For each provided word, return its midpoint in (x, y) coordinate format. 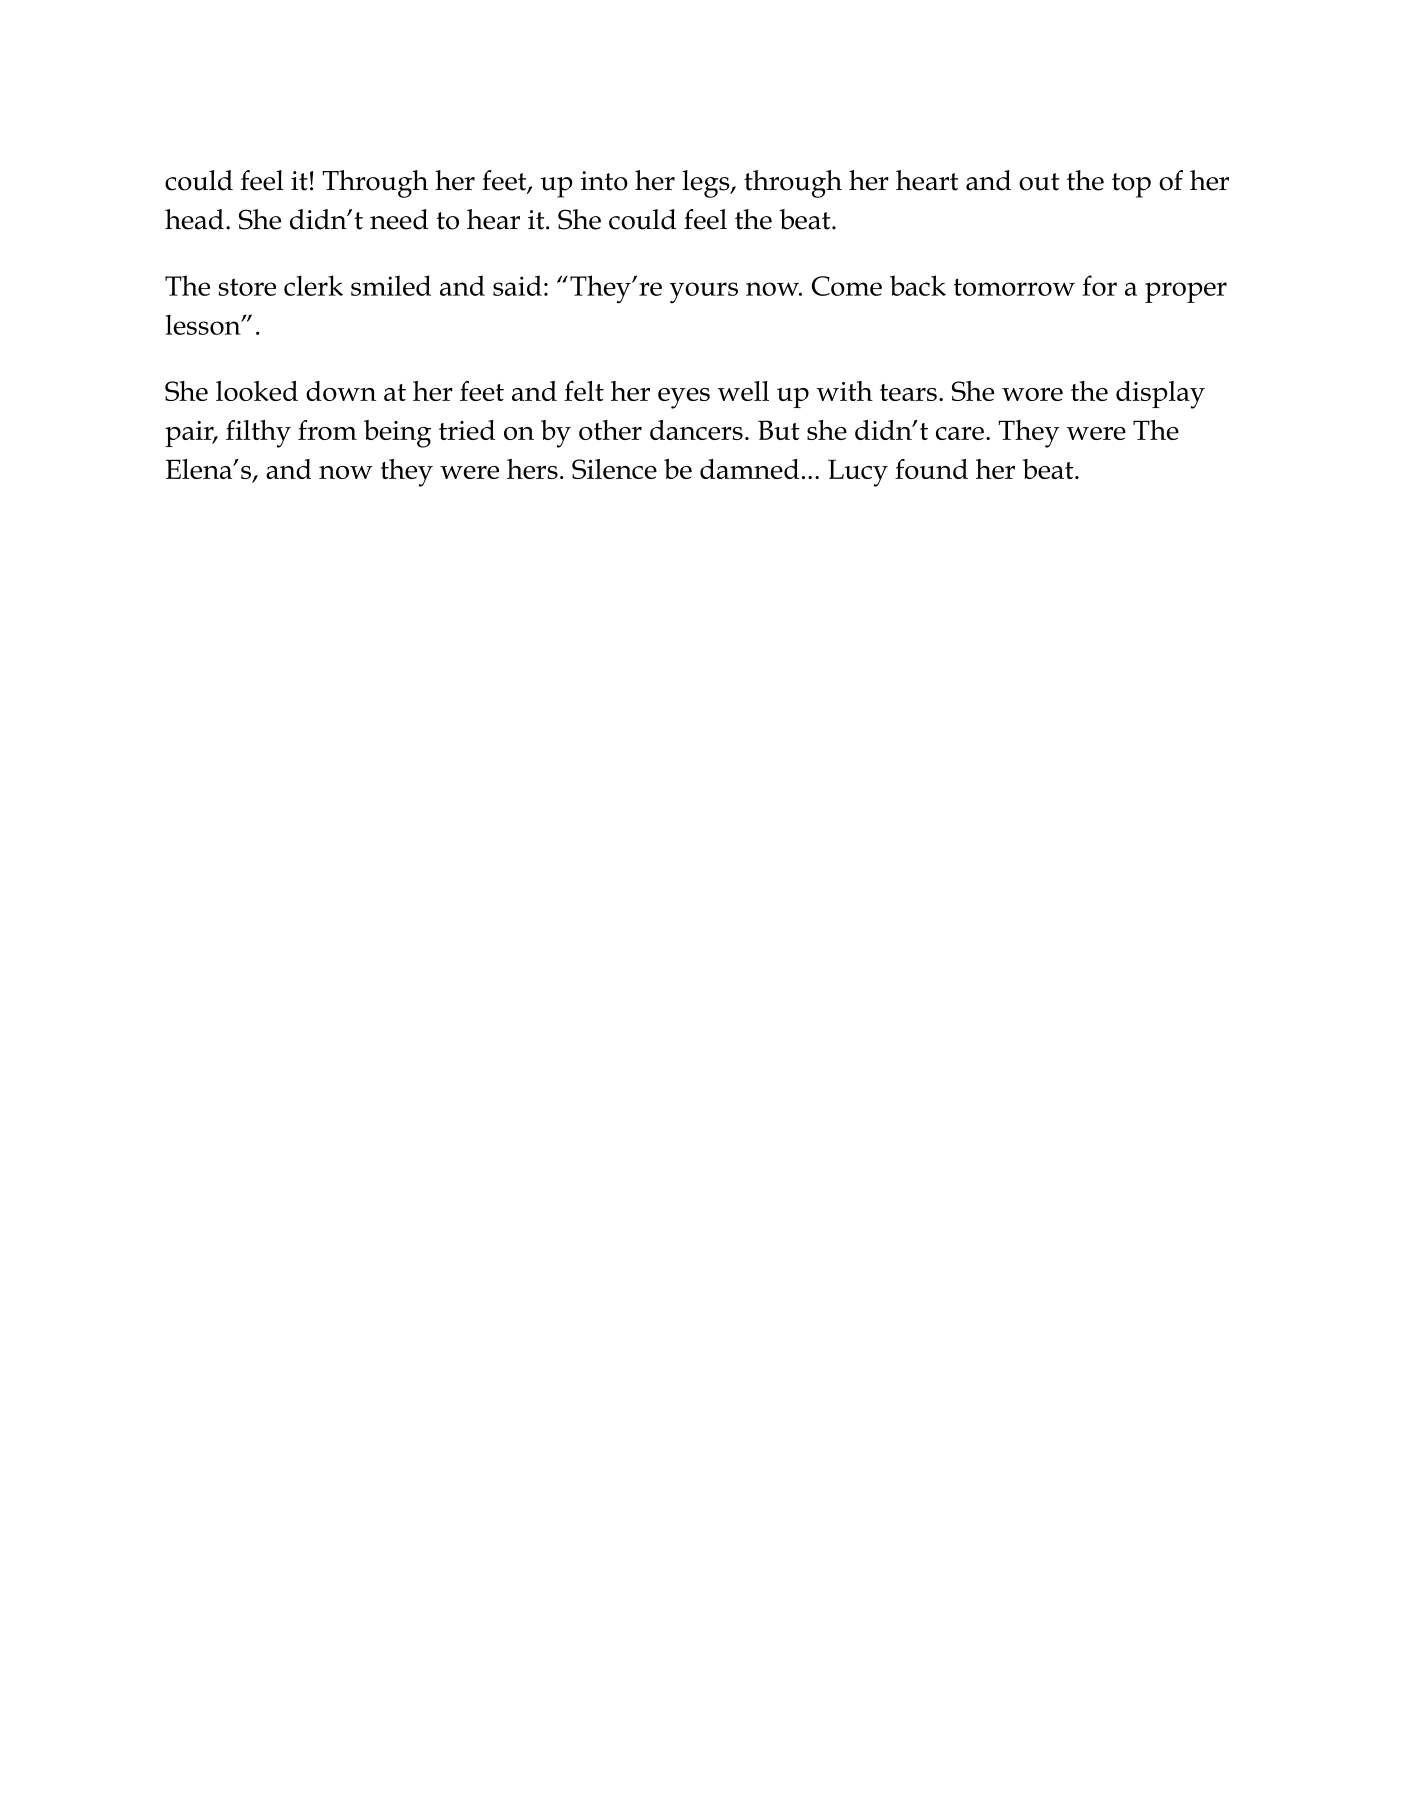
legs (707, 184)
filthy (258, 434)
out (1039, 182)
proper (1186, 292)
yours (703, 293)
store (247, 287)
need (399, 219)
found (931, 469)
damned (749, 469)
